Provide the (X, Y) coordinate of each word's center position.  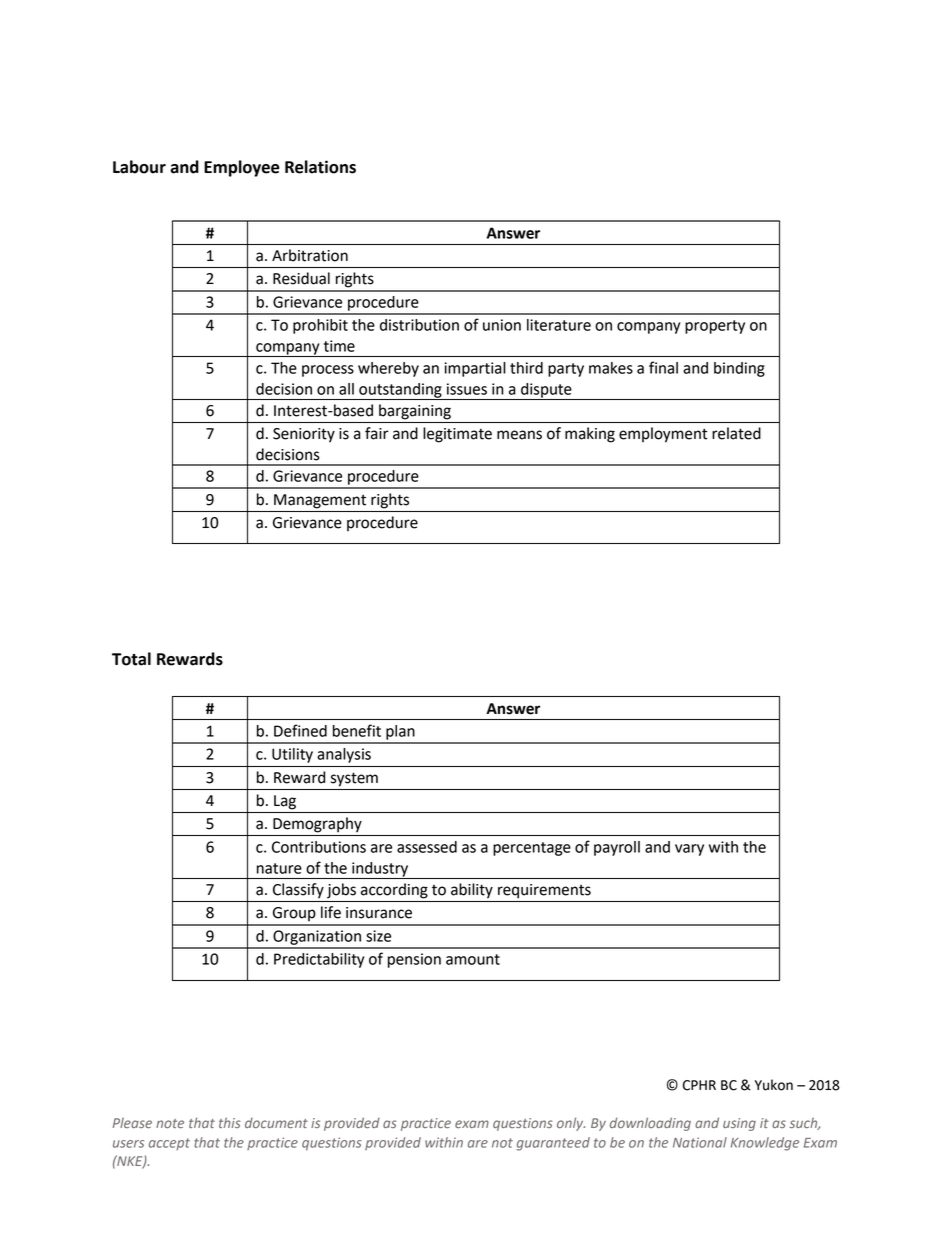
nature (279, 868)
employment (663, 435)
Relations (320, 167)
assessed (427, 847)
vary (689, 850)
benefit (357, 730)
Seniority (304, 435)
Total (131, 659)
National (700, 1142)
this (230, 1122)
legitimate (457, 435)
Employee (242, 168)
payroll (617, 848)
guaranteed (553, 1144)
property (715, 327)
